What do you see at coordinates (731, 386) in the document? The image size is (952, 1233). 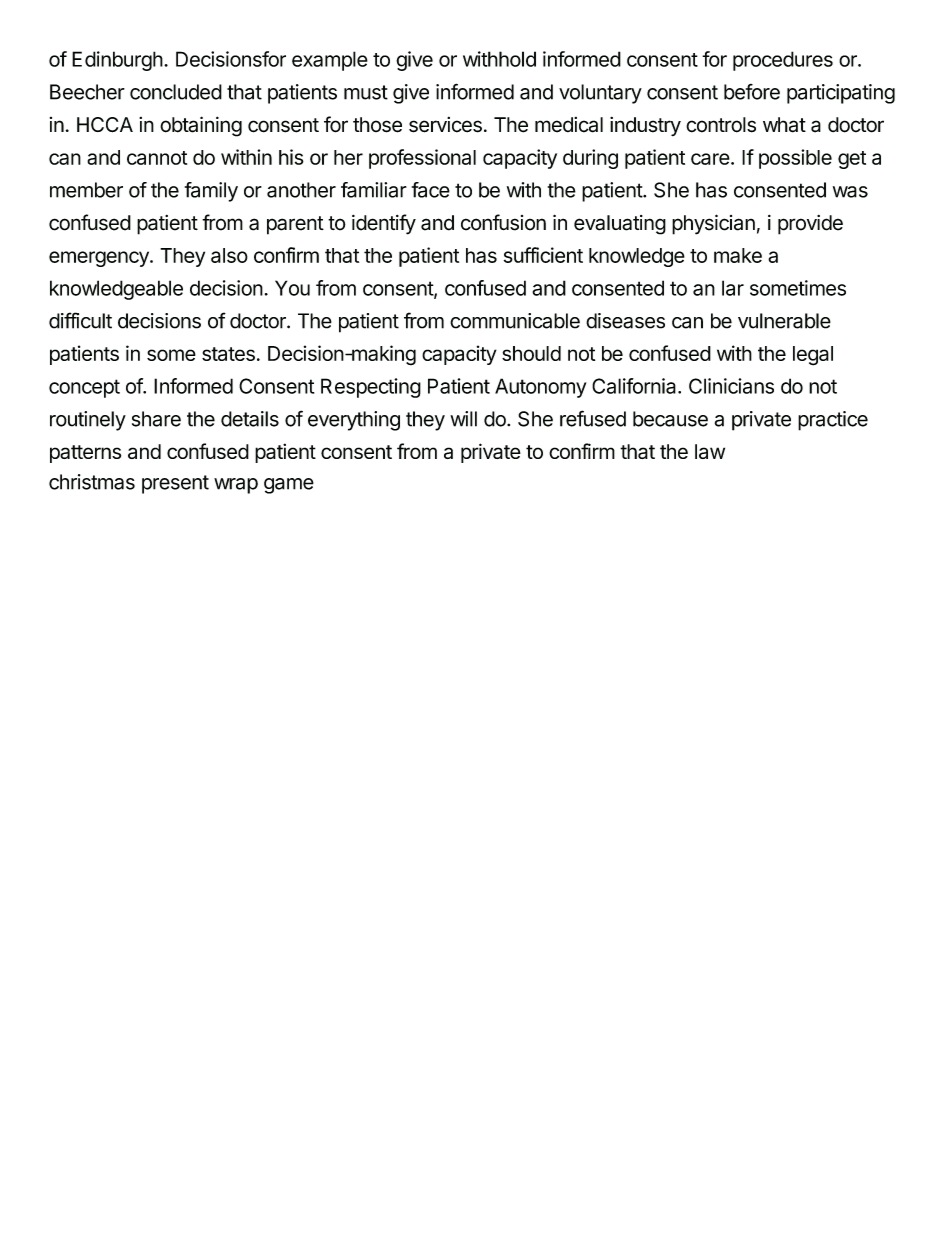 I see `Clinicians` at bounding box center [731, 386].
